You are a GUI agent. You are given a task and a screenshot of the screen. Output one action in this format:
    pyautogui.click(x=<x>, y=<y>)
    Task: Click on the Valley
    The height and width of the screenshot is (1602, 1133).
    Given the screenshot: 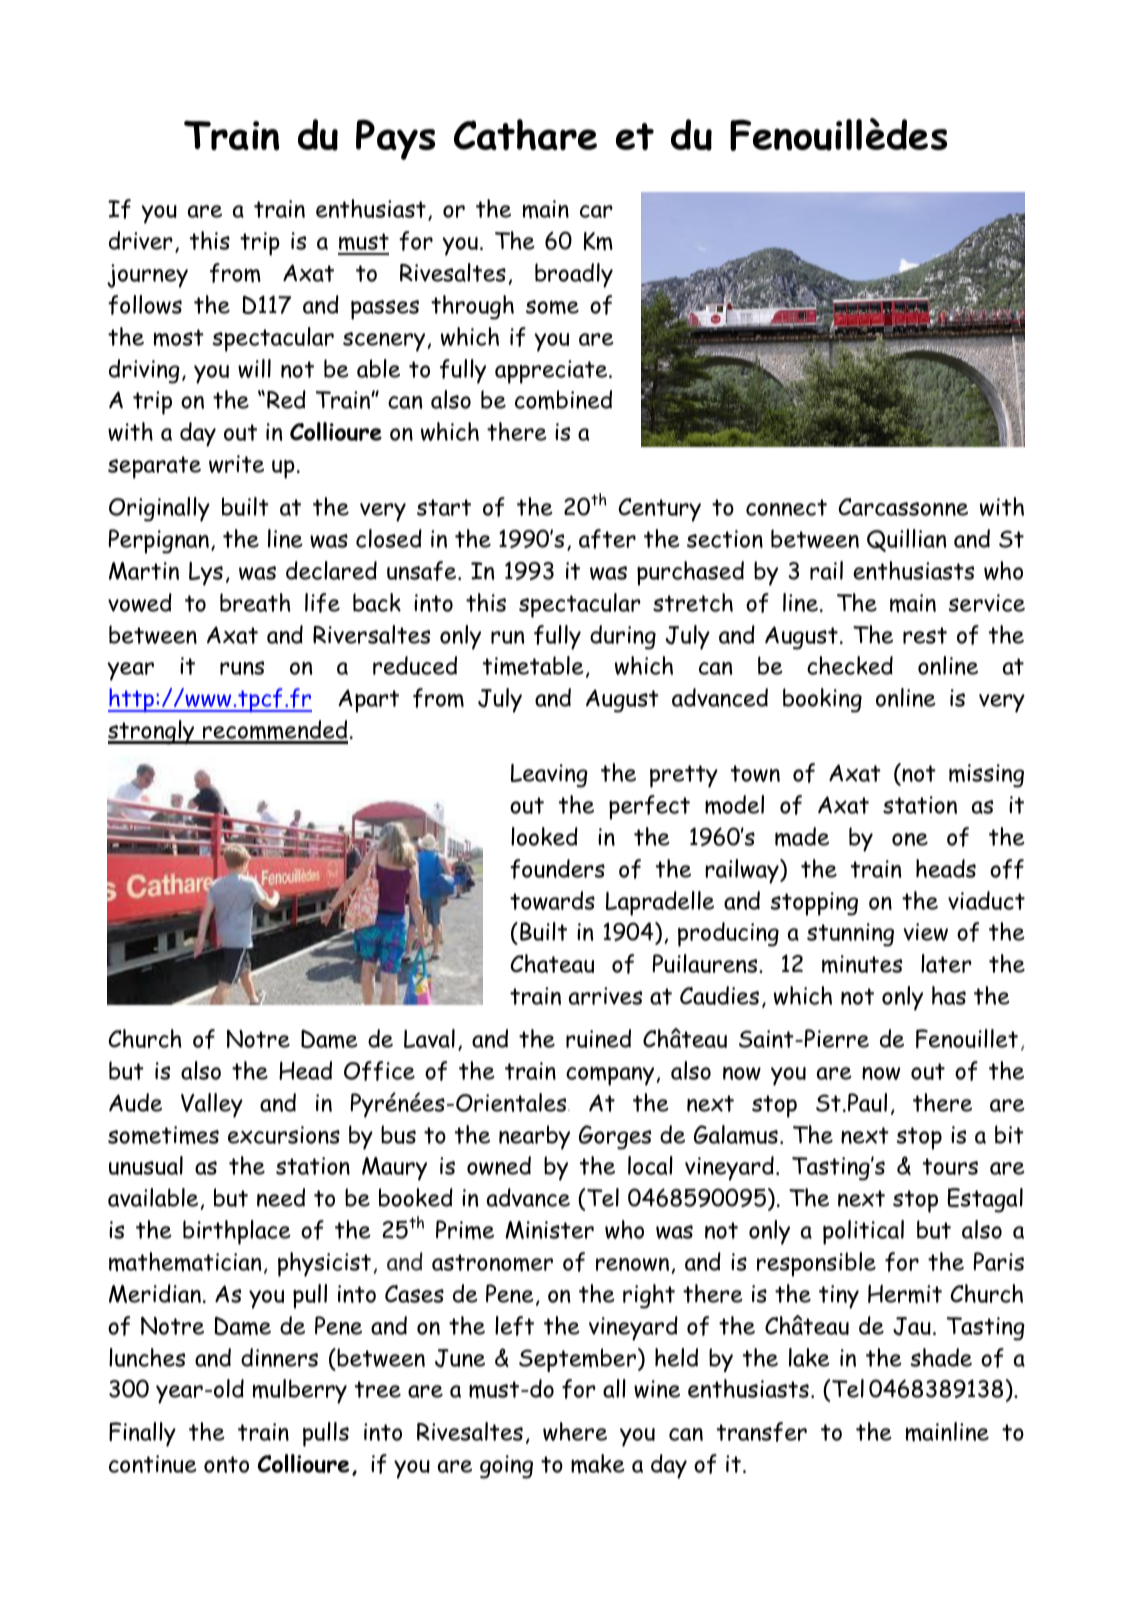 What is the action you would take?
    pyautogui.click(x=212, y=1105)
